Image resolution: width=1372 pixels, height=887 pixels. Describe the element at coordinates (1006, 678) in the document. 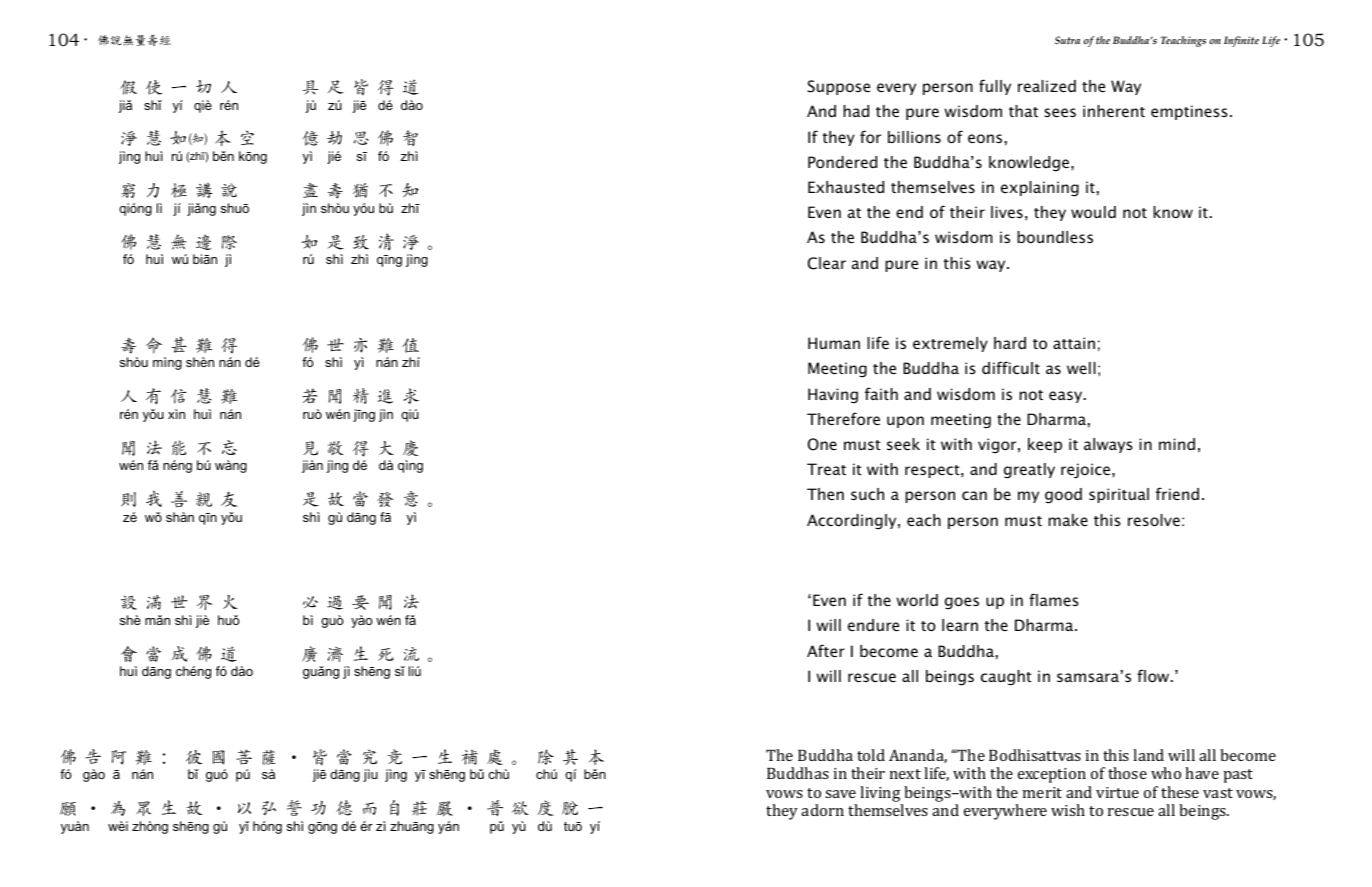

I see `caught` at that location.
